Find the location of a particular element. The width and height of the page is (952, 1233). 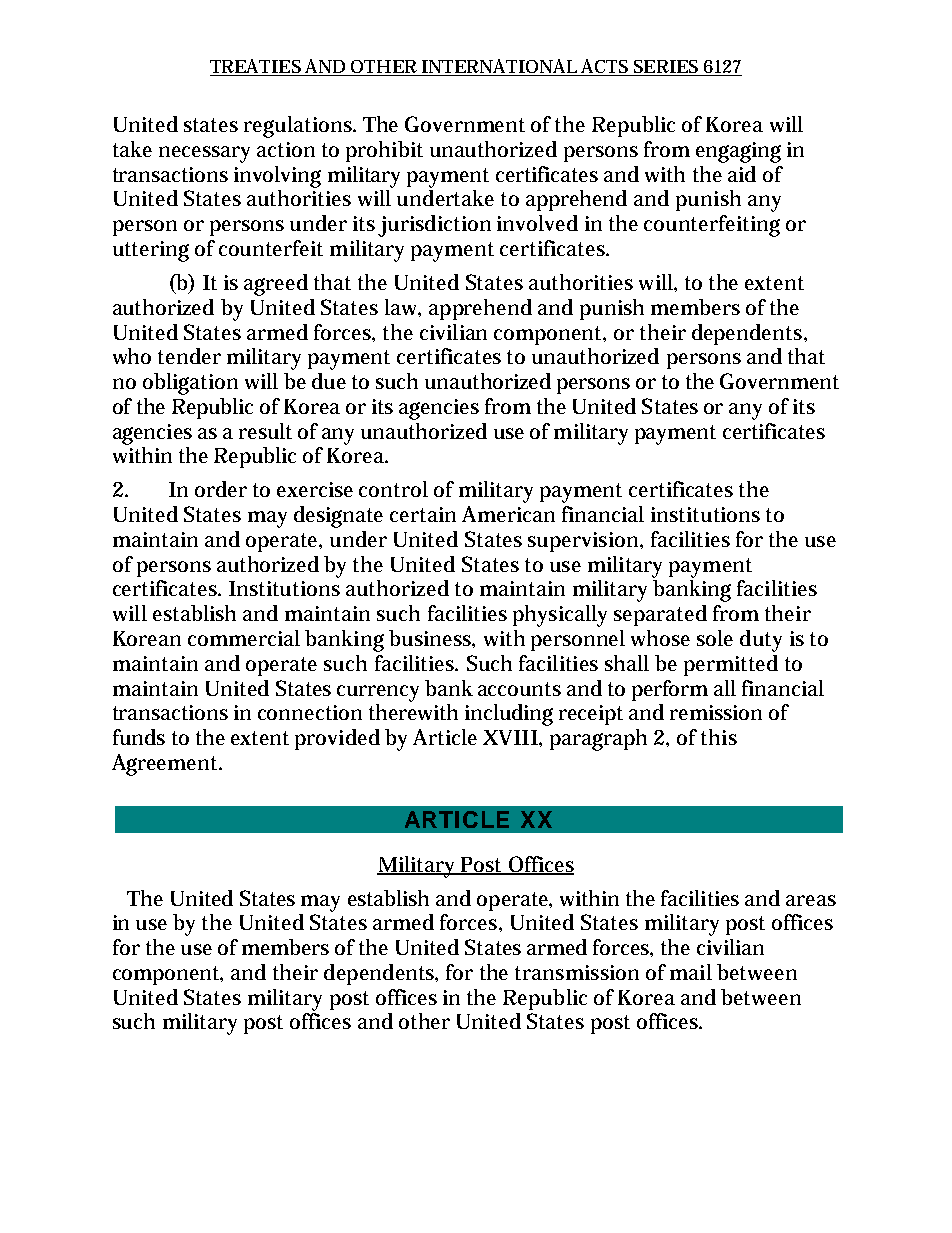

INTERNATIONAL is located at coordinates (499, 67).
